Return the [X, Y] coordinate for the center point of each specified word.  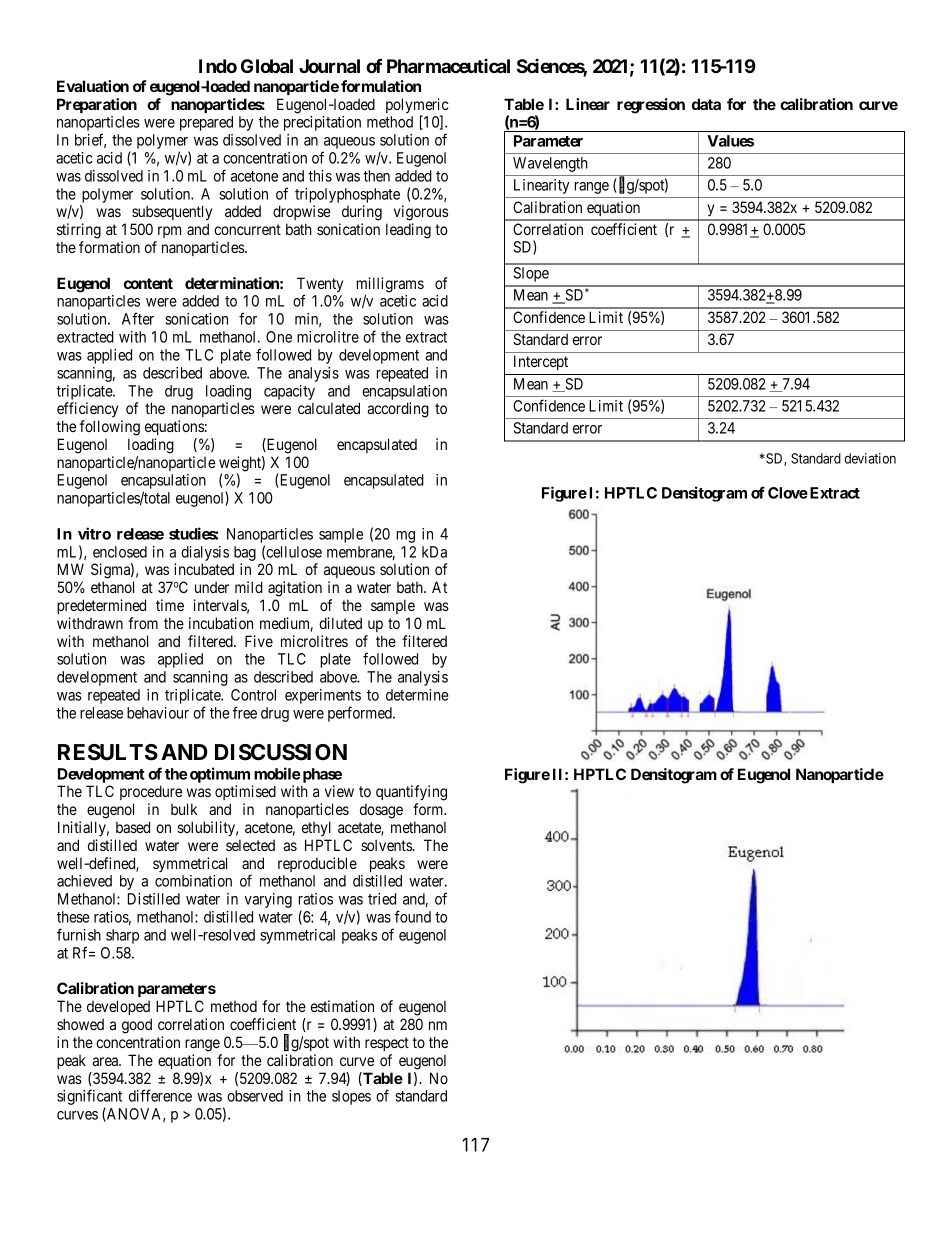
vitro [94, 533]
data [706, 104]
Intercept [541, 362]
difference [160, 1095]
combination [193, 881]
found [412, 916]
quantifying [411, 793]
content [148, 283]
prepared [206, 123]
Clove [788, 493]
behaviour [158, 713]
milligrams [390, 286]
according [398, 410]
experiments [323, 698]
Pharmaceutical [448, 65]
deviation [870, 458]
